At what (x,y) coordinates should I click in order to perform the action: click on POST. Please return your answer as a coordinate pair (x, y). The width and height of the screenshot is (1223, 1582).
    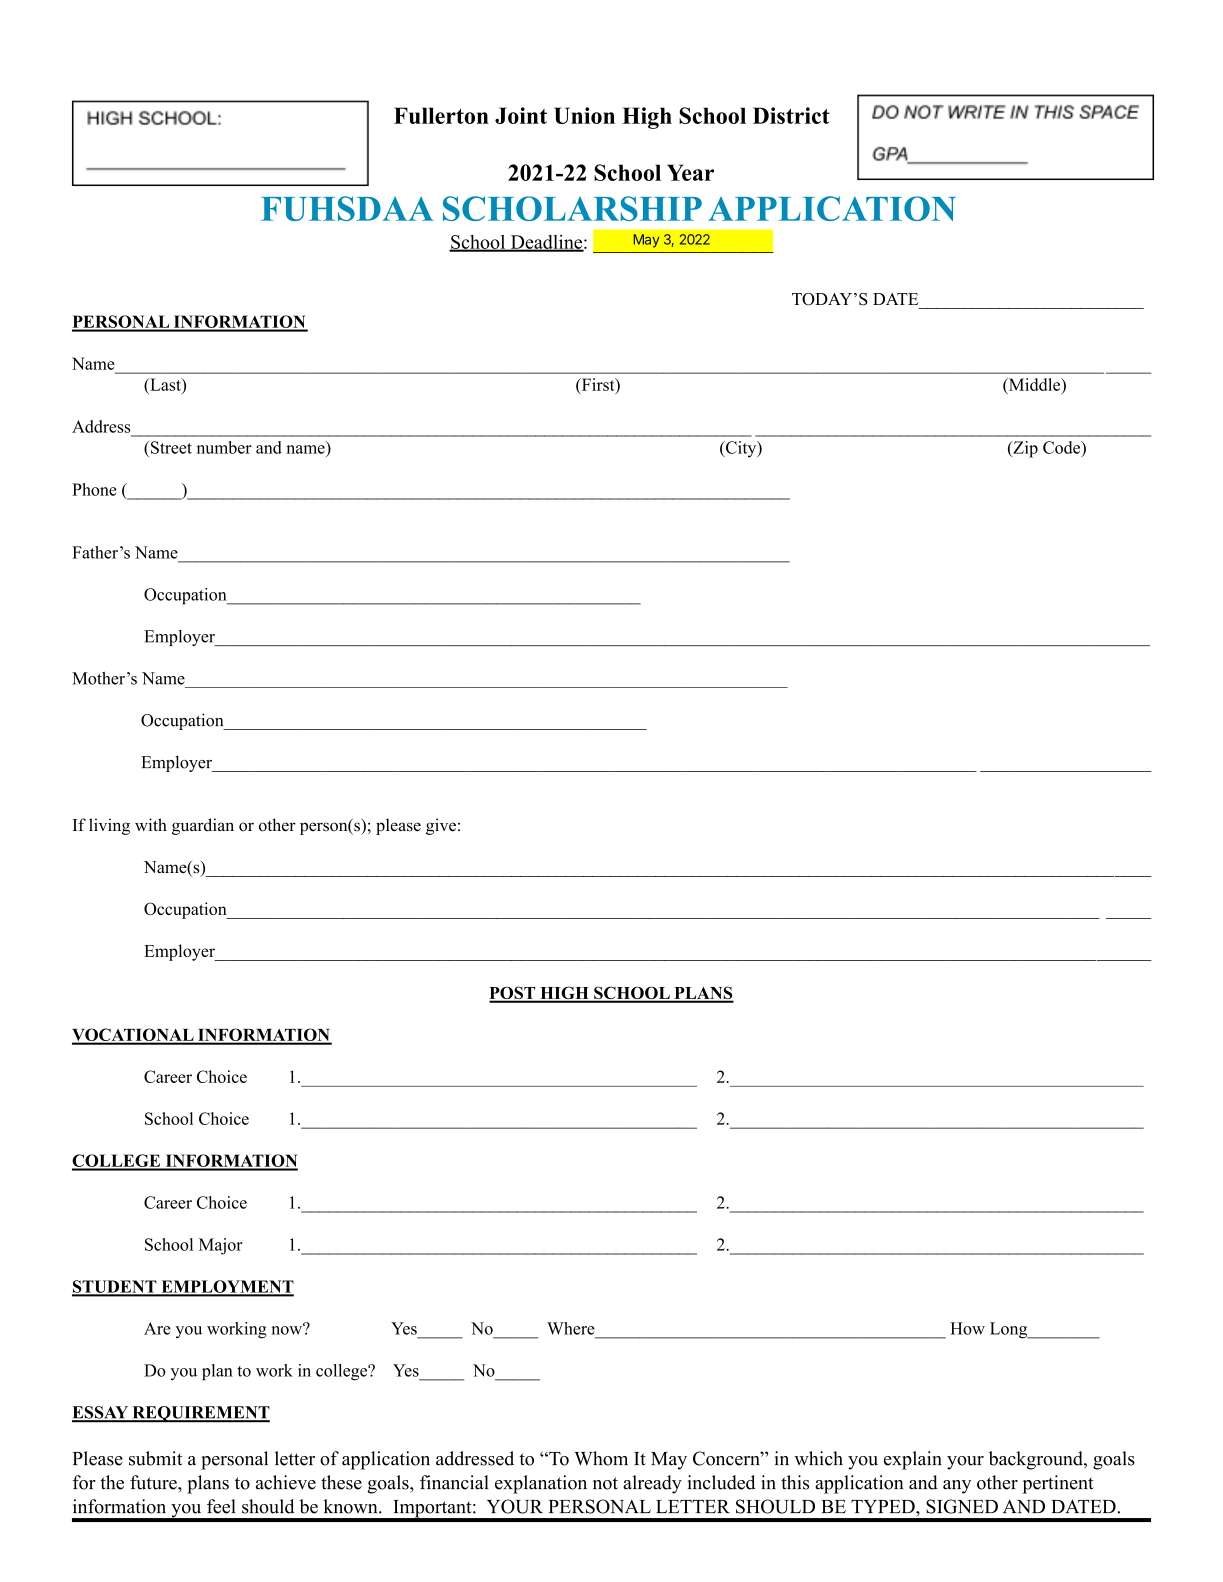
    Looking at the image, I should click on (513, 994).
